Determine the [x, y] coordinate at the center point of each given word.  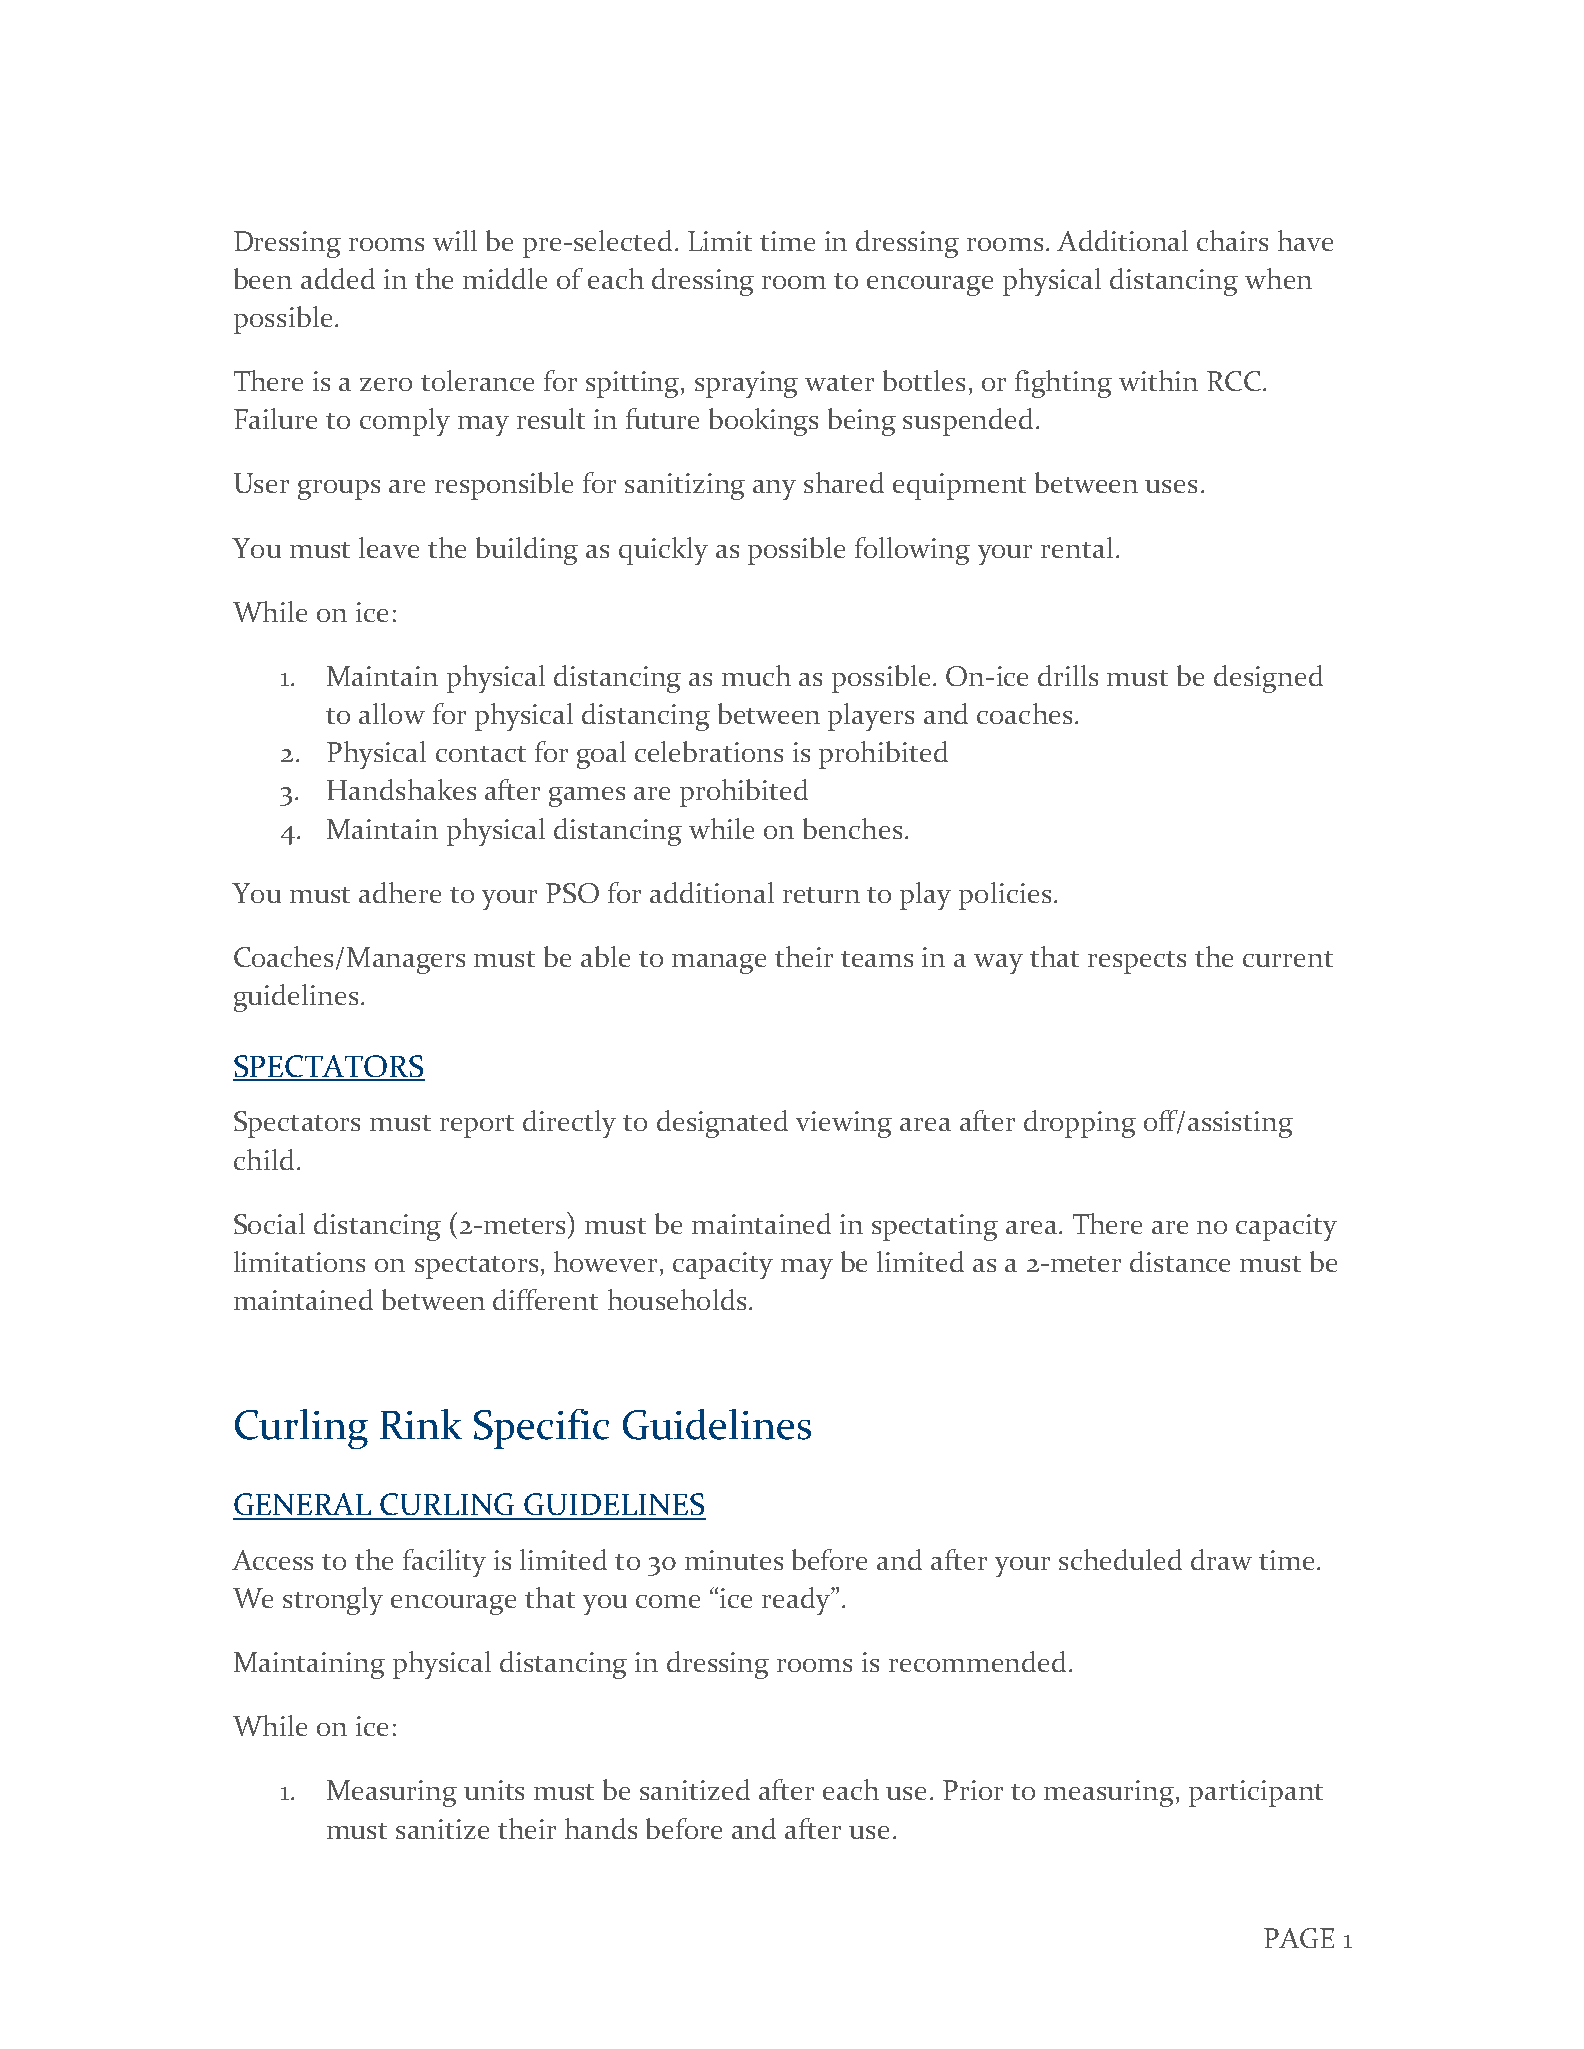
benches [852, 828]
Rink [421, 1424]
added [338, 278]
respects [1137, 962]
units [494, 1790]
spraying [746, 384]
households [677, 1299]
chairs [1232, 240]
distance [1180, 1261]
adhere [400, 892]
